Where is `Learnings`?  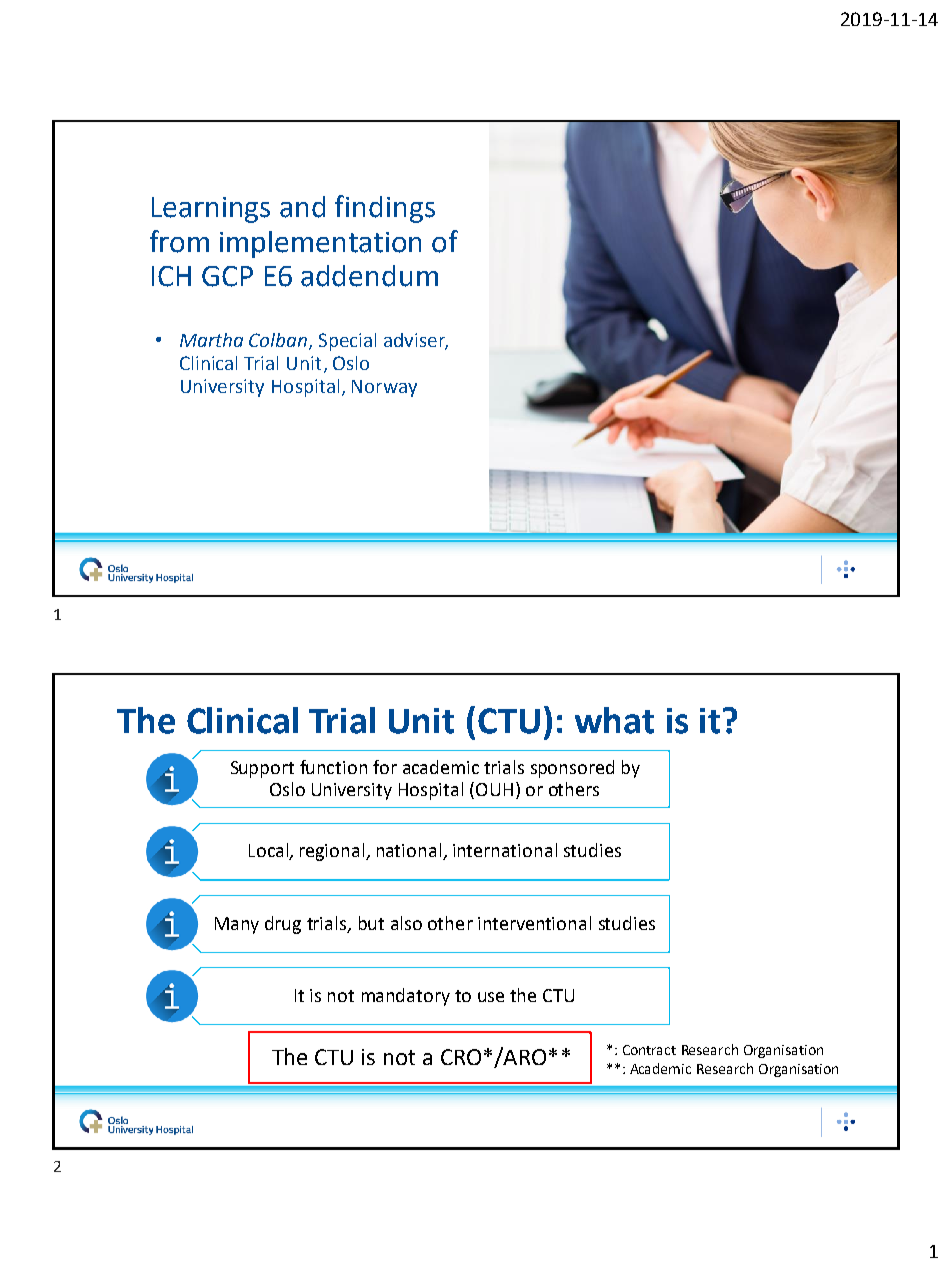 Learnings is located at coordinates (211, 210).
